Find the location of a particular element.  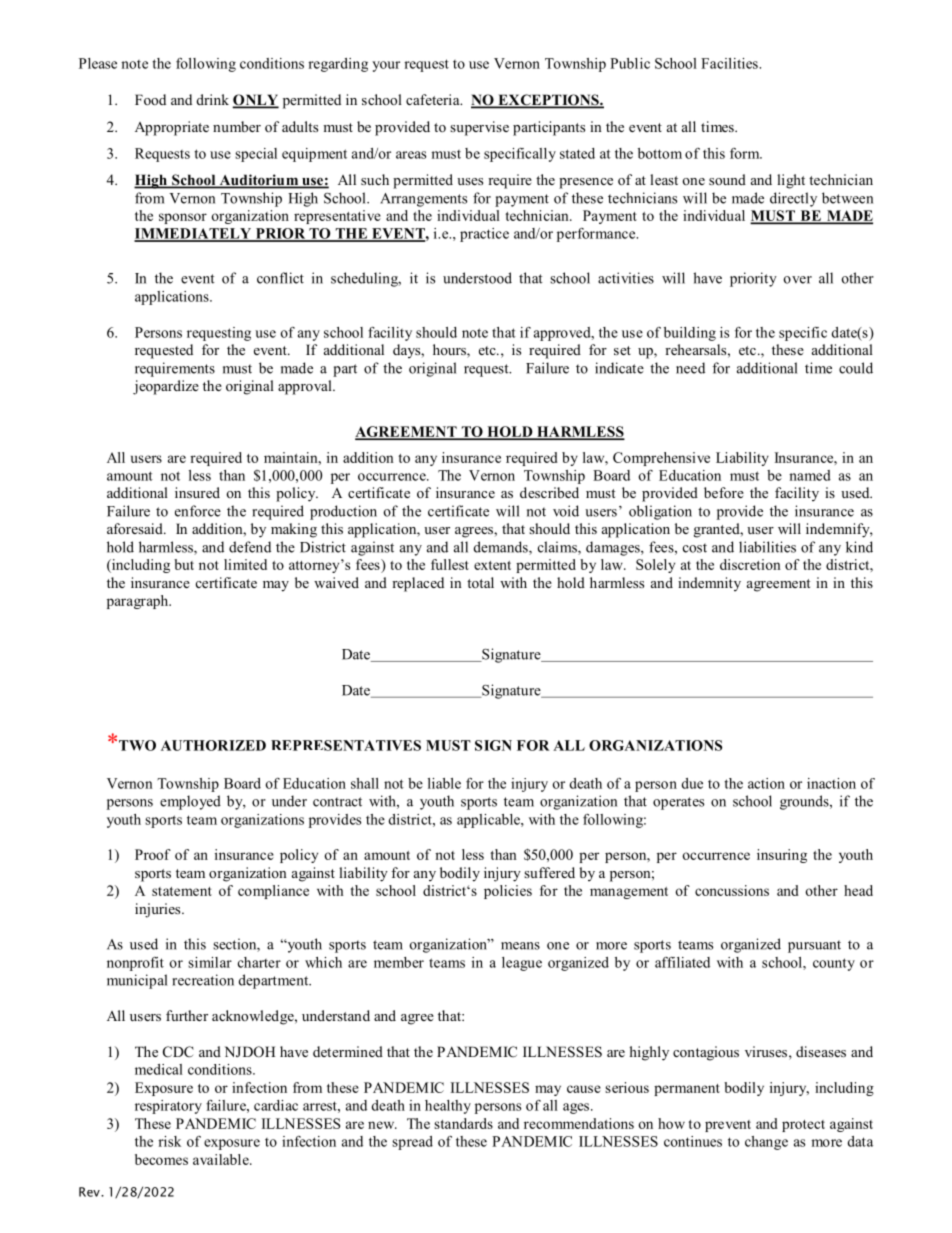

need is located at coordinates (690, 368).
